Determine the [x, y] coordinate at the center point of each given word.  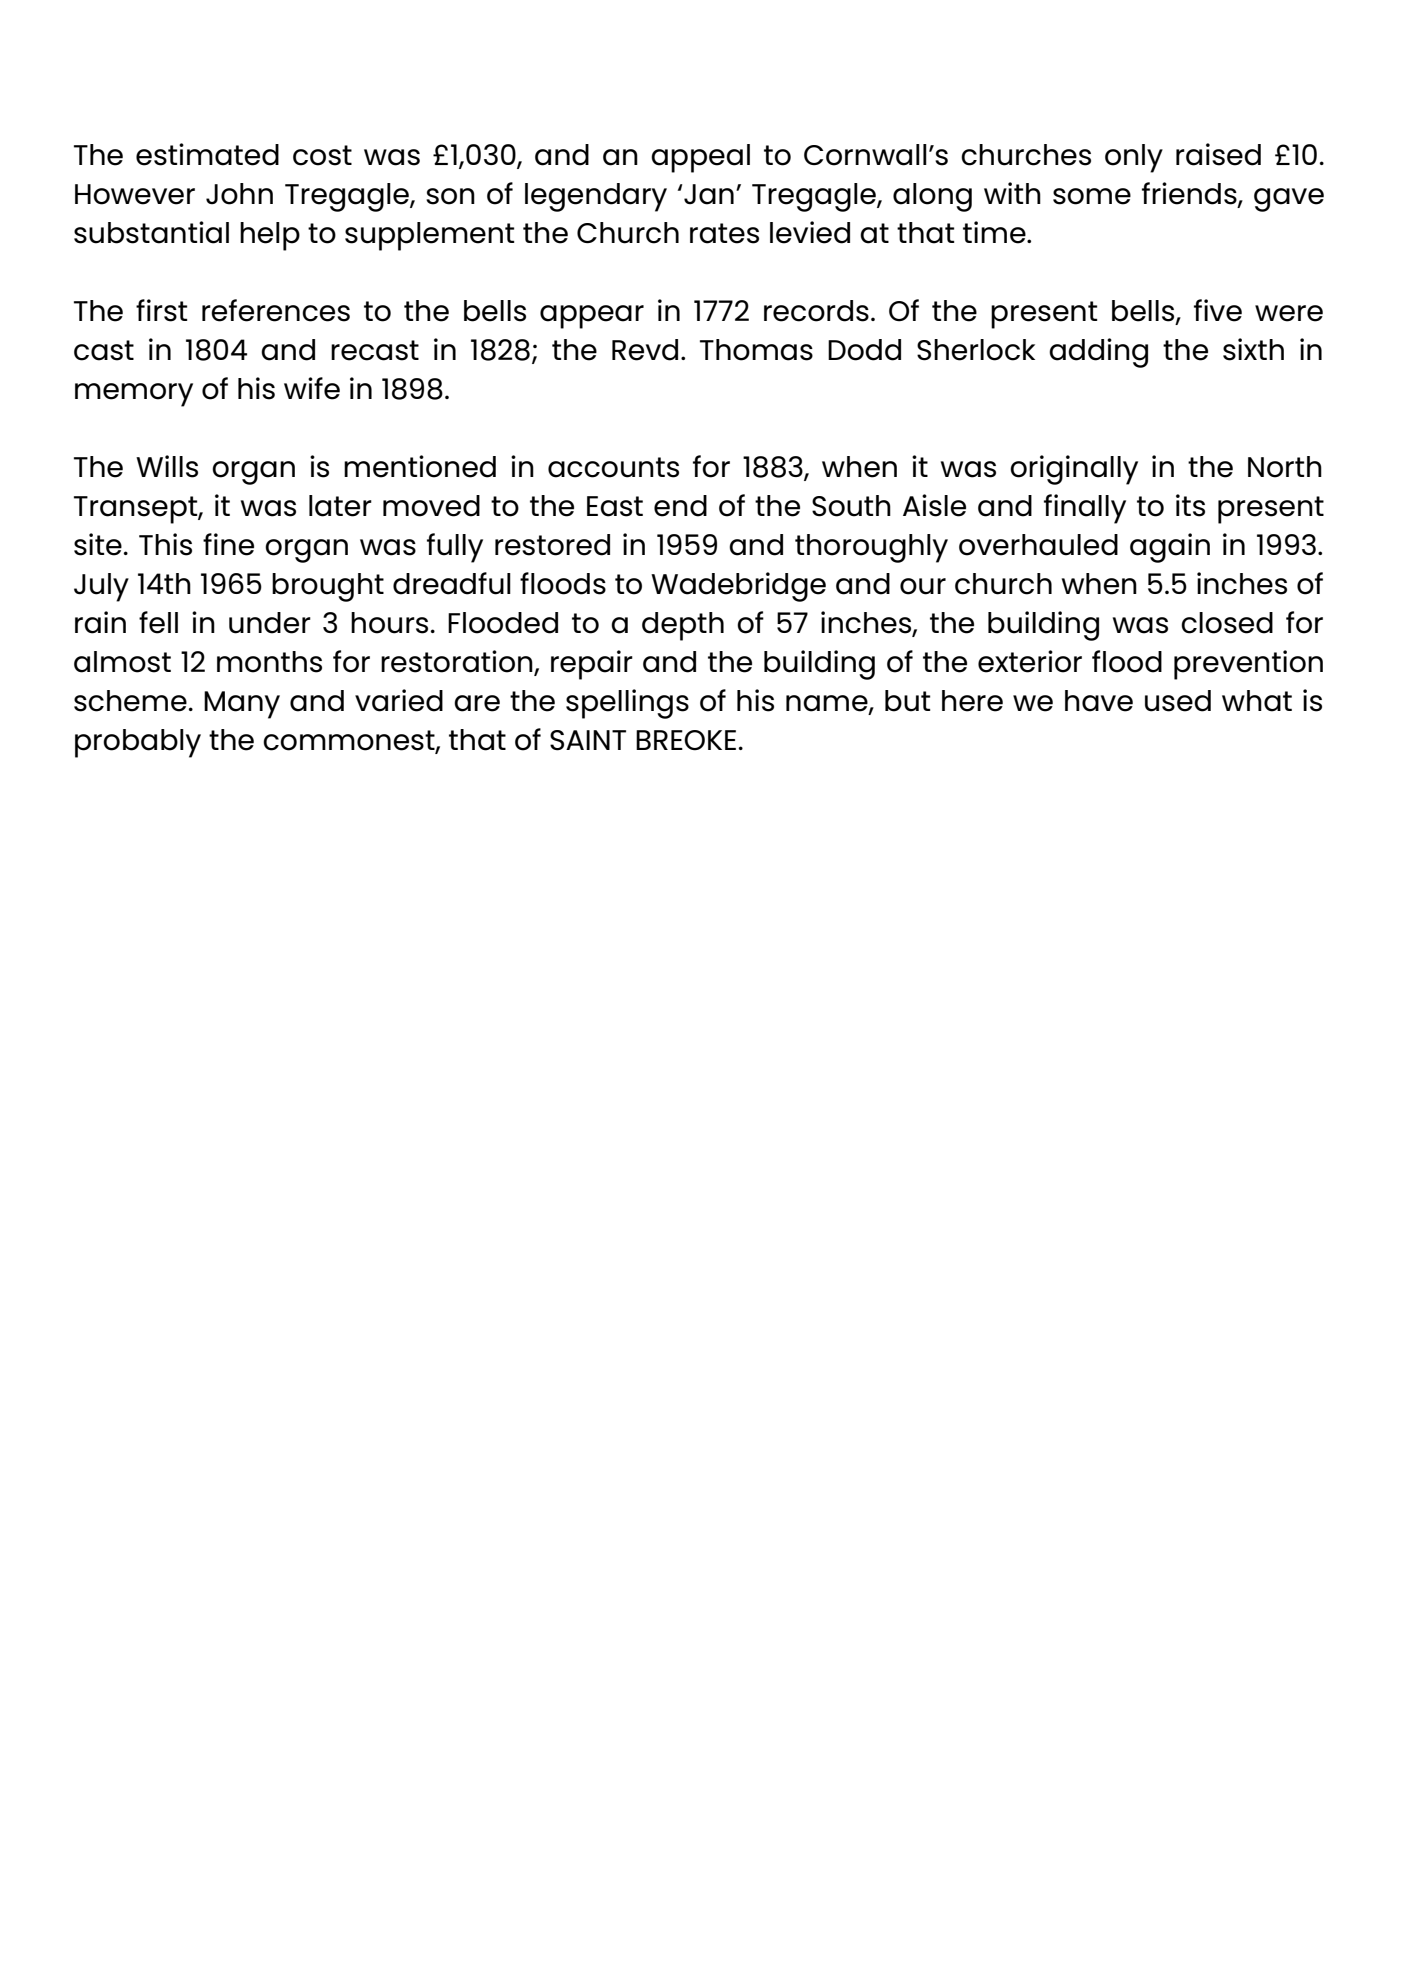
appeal [700, 158]
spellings [627, 704]
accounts [613, 467]
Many [242, 705]
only [1134, 158]
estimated [207, 154]
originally [1074, 470]
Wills [167, 466]
